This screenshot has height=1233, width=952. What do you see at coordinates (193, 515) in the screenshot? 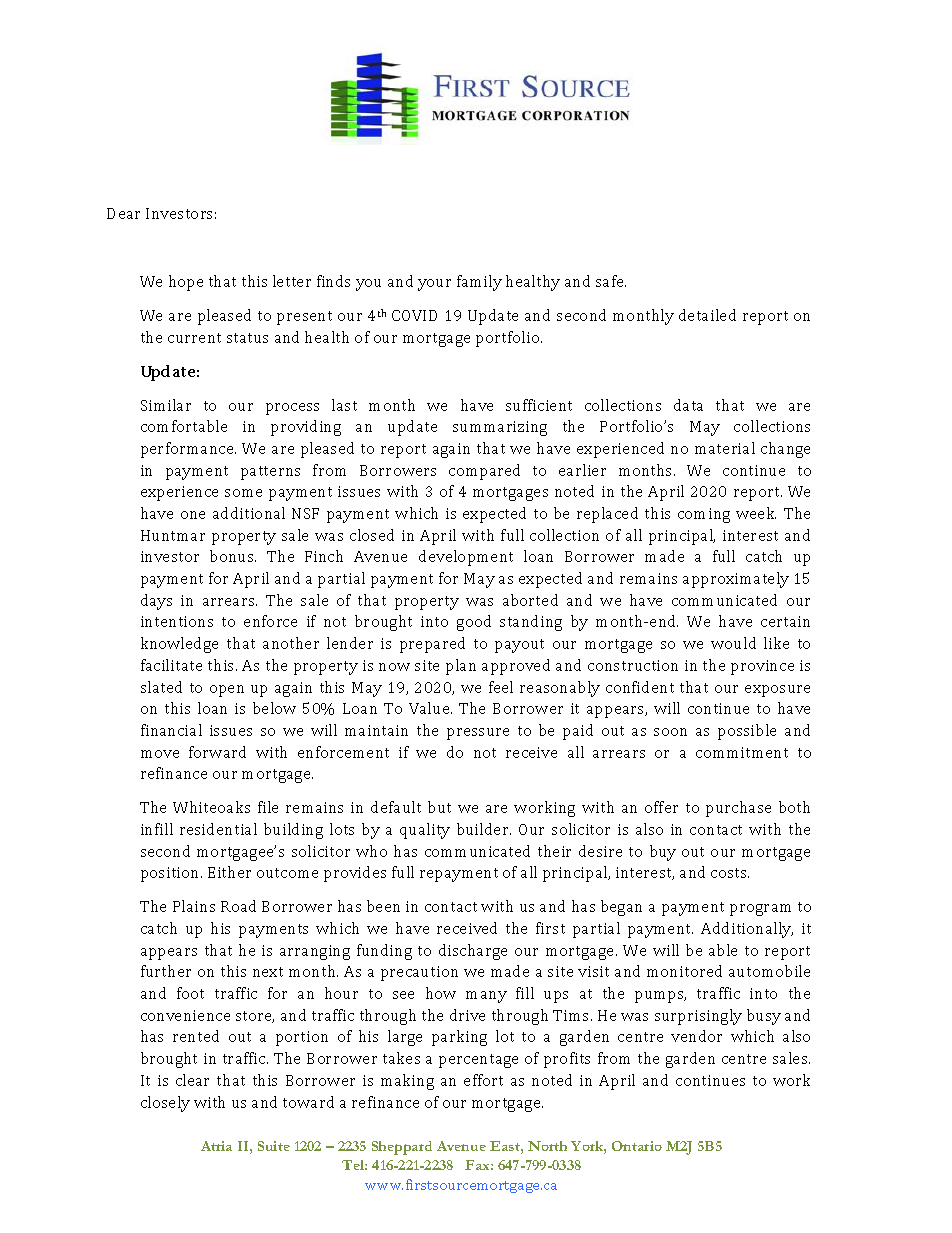
I see `one` at bounding box center [193, 515].
